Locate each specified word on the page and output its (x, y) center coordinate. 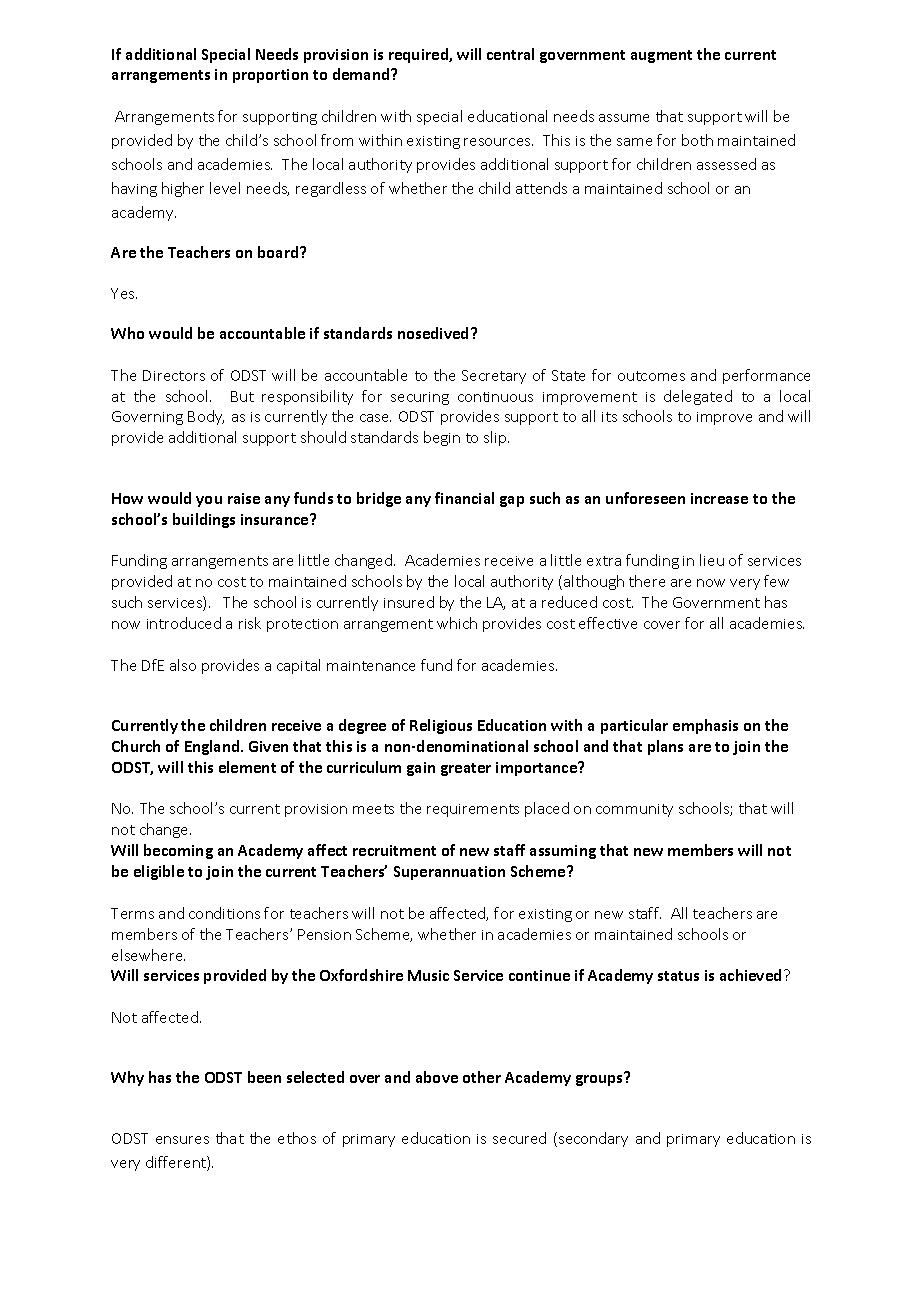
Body (206, 417)
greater (466, 769)
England (213, 747)
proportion (270, 76)
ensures (182, 1140)
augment (661, 56)
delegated (698, 397)
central (510, 54)
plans (665, 747)
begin (442, 438)
